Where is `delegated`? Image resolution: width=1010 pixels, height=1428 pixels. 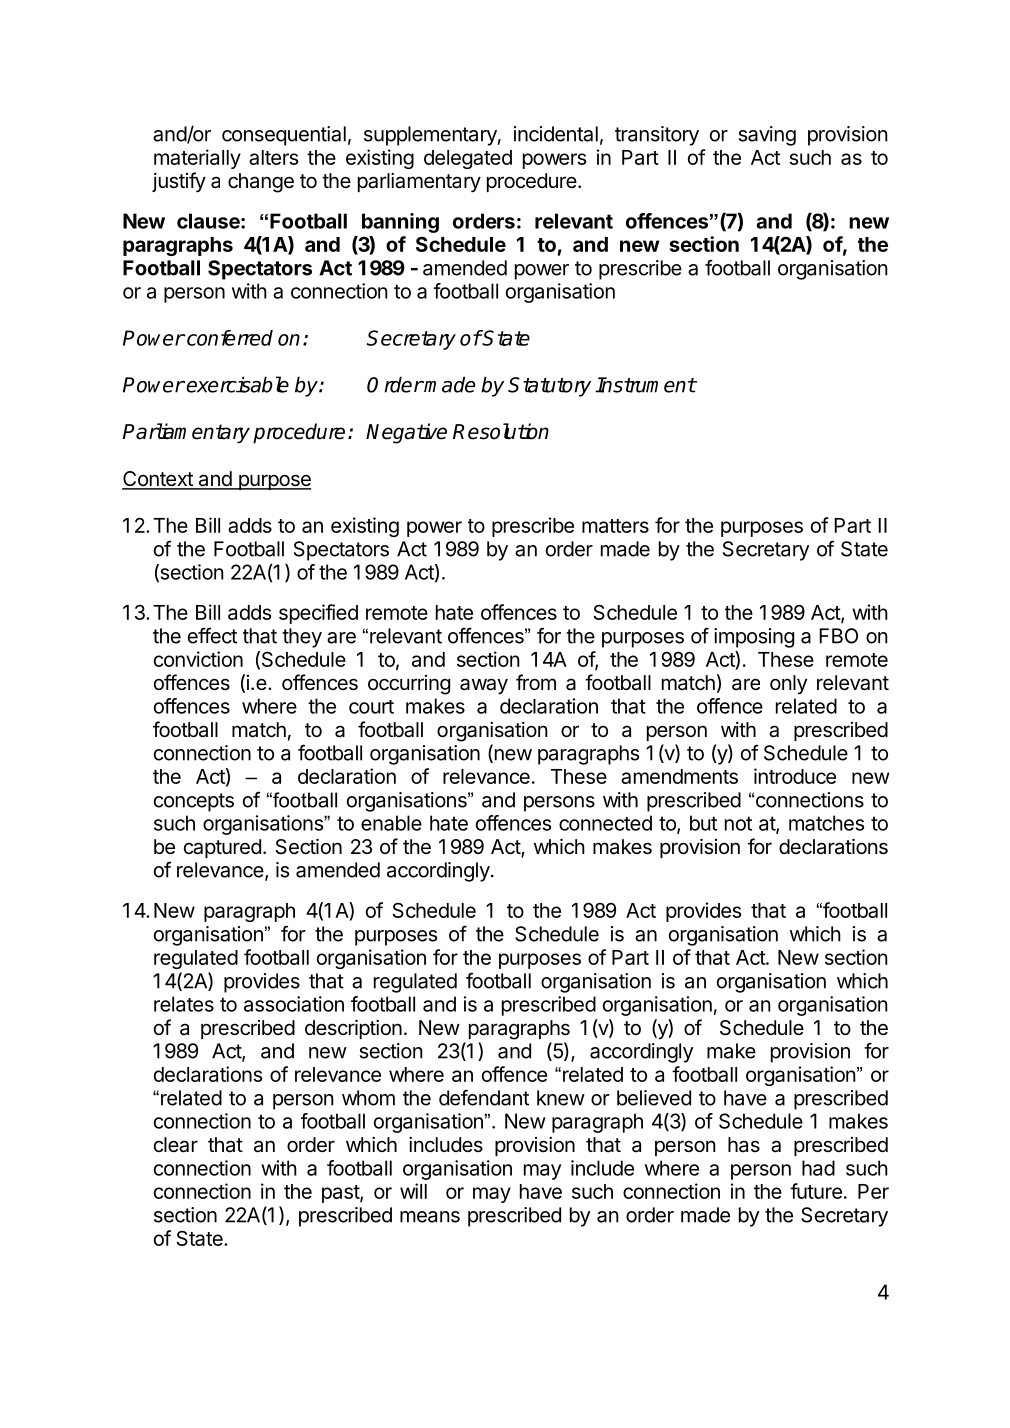
delegated is located at coordinates (468, 159).
